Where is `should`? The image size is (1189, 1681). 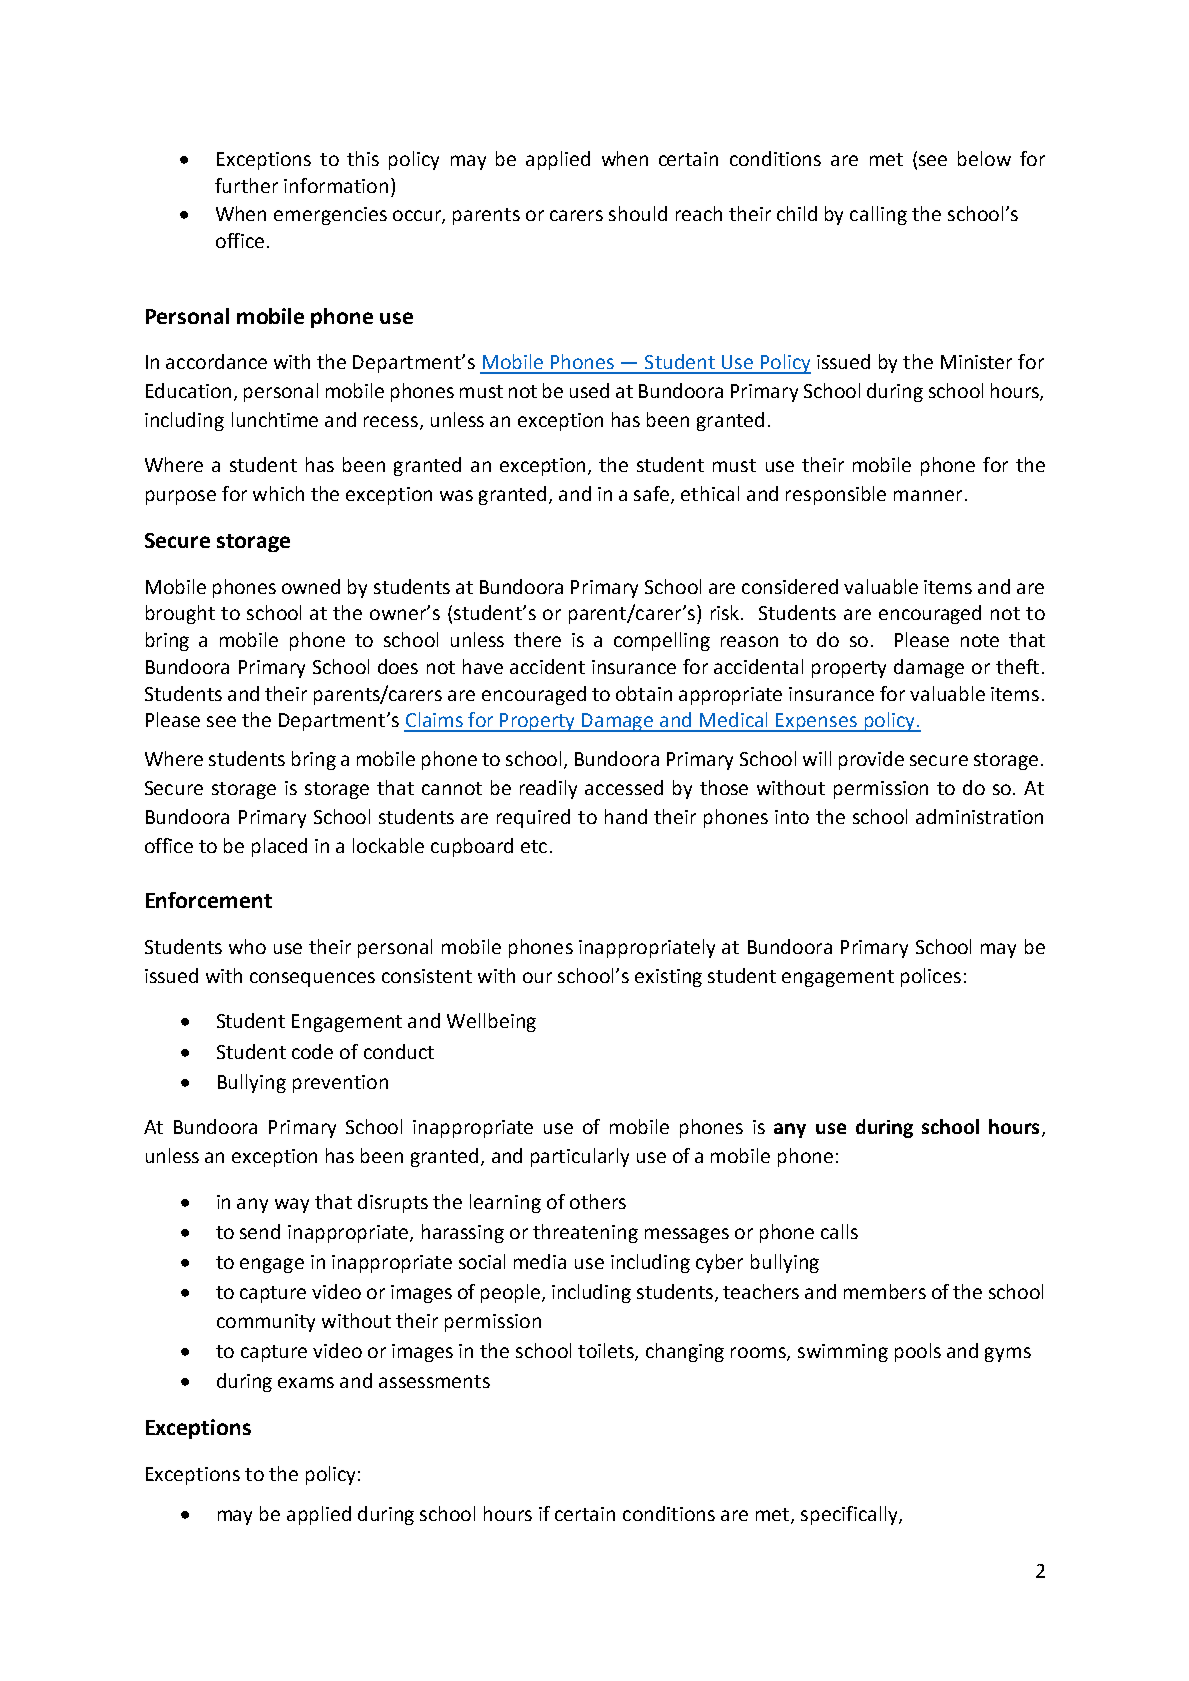 should is located at coordinates (638, 213).
